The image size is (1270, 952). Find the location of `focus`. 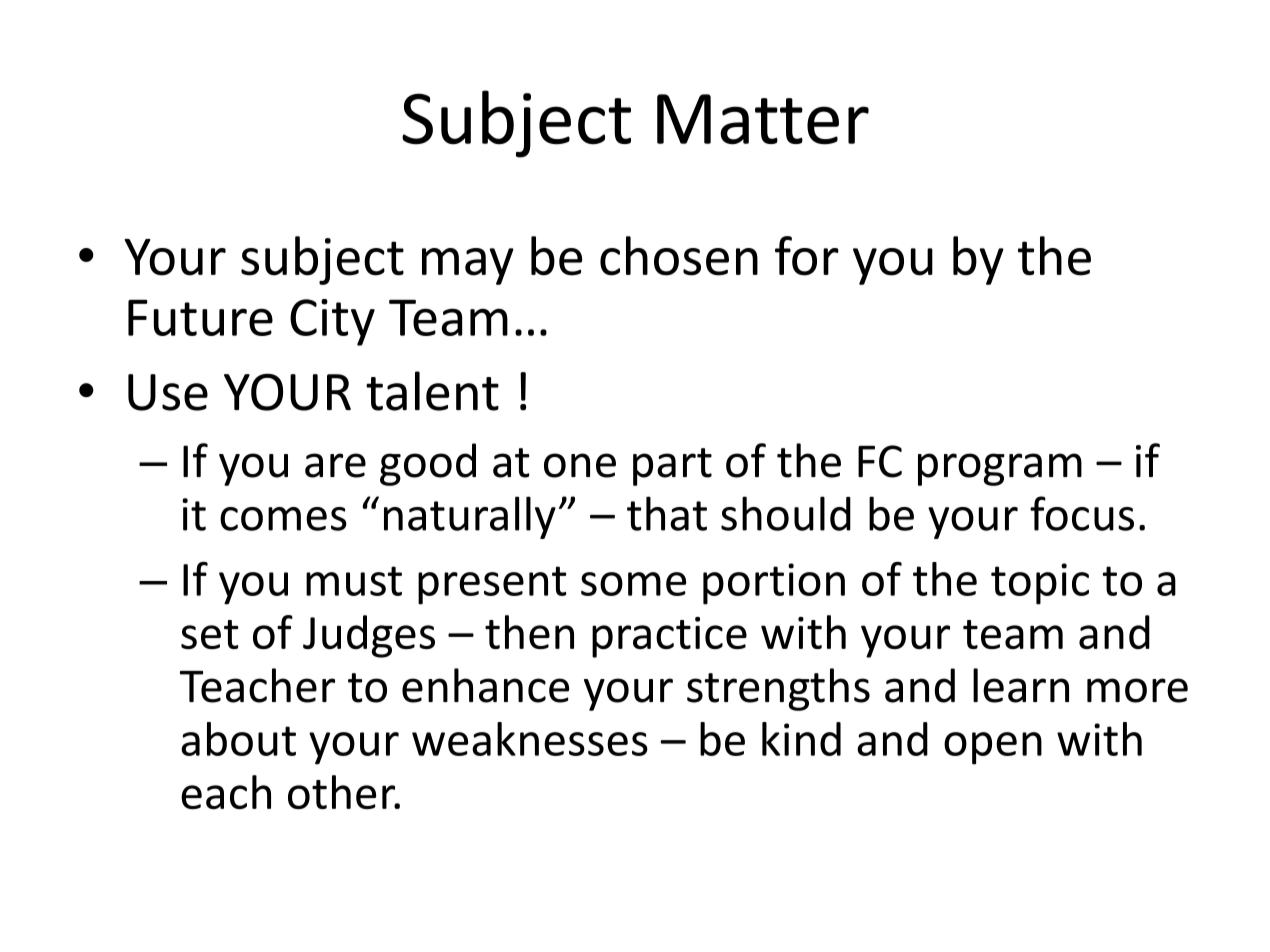

focus is located at coordinates (1082, 513).
